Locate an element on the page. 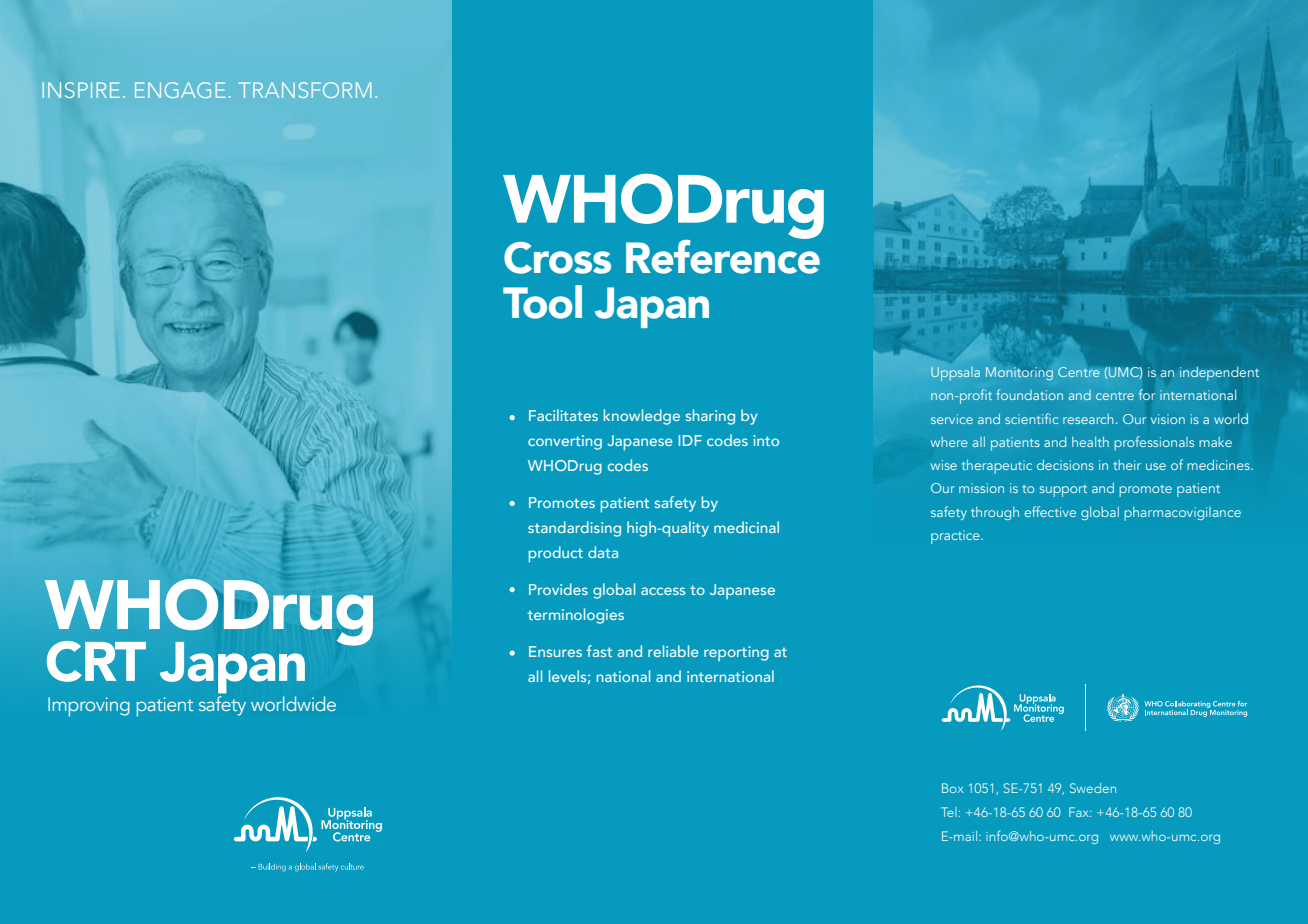 This document has width=1308, height=924. ENGAGE is located at coordinates (180, 90).
